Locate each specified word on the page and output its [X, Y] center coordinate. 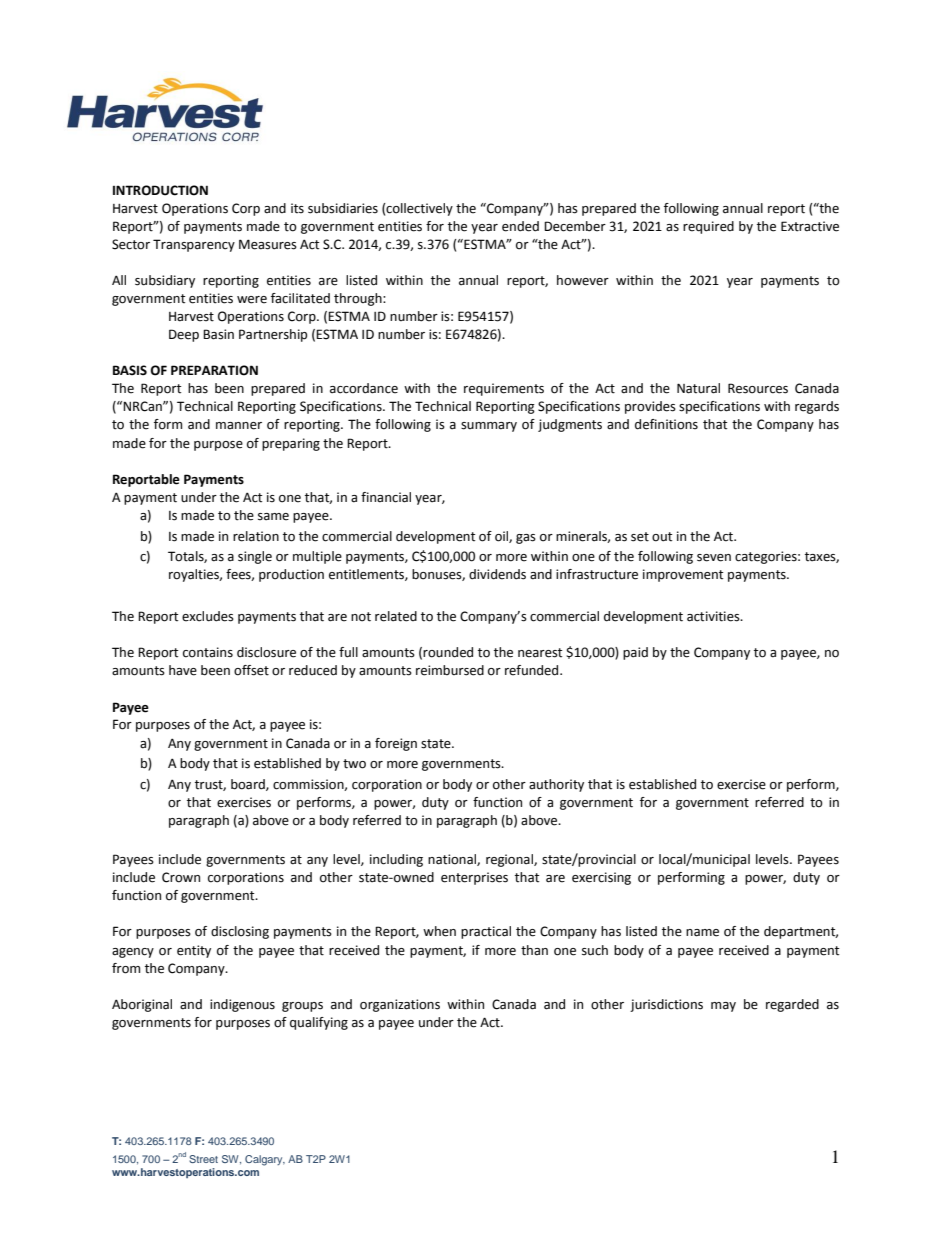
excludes [208, 616]
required [708, 227]
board [249, 785]
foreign [396, 744]
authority [556, 785]
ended [520, 226]
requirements [504, 389]
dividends [497, 574]
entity [194, 951]
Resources [758, 388]
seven [714, 558]
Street [203, 1159]
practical [486, 932]
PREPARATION [214, 370]
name [702, 933]
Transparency [194, 245]
